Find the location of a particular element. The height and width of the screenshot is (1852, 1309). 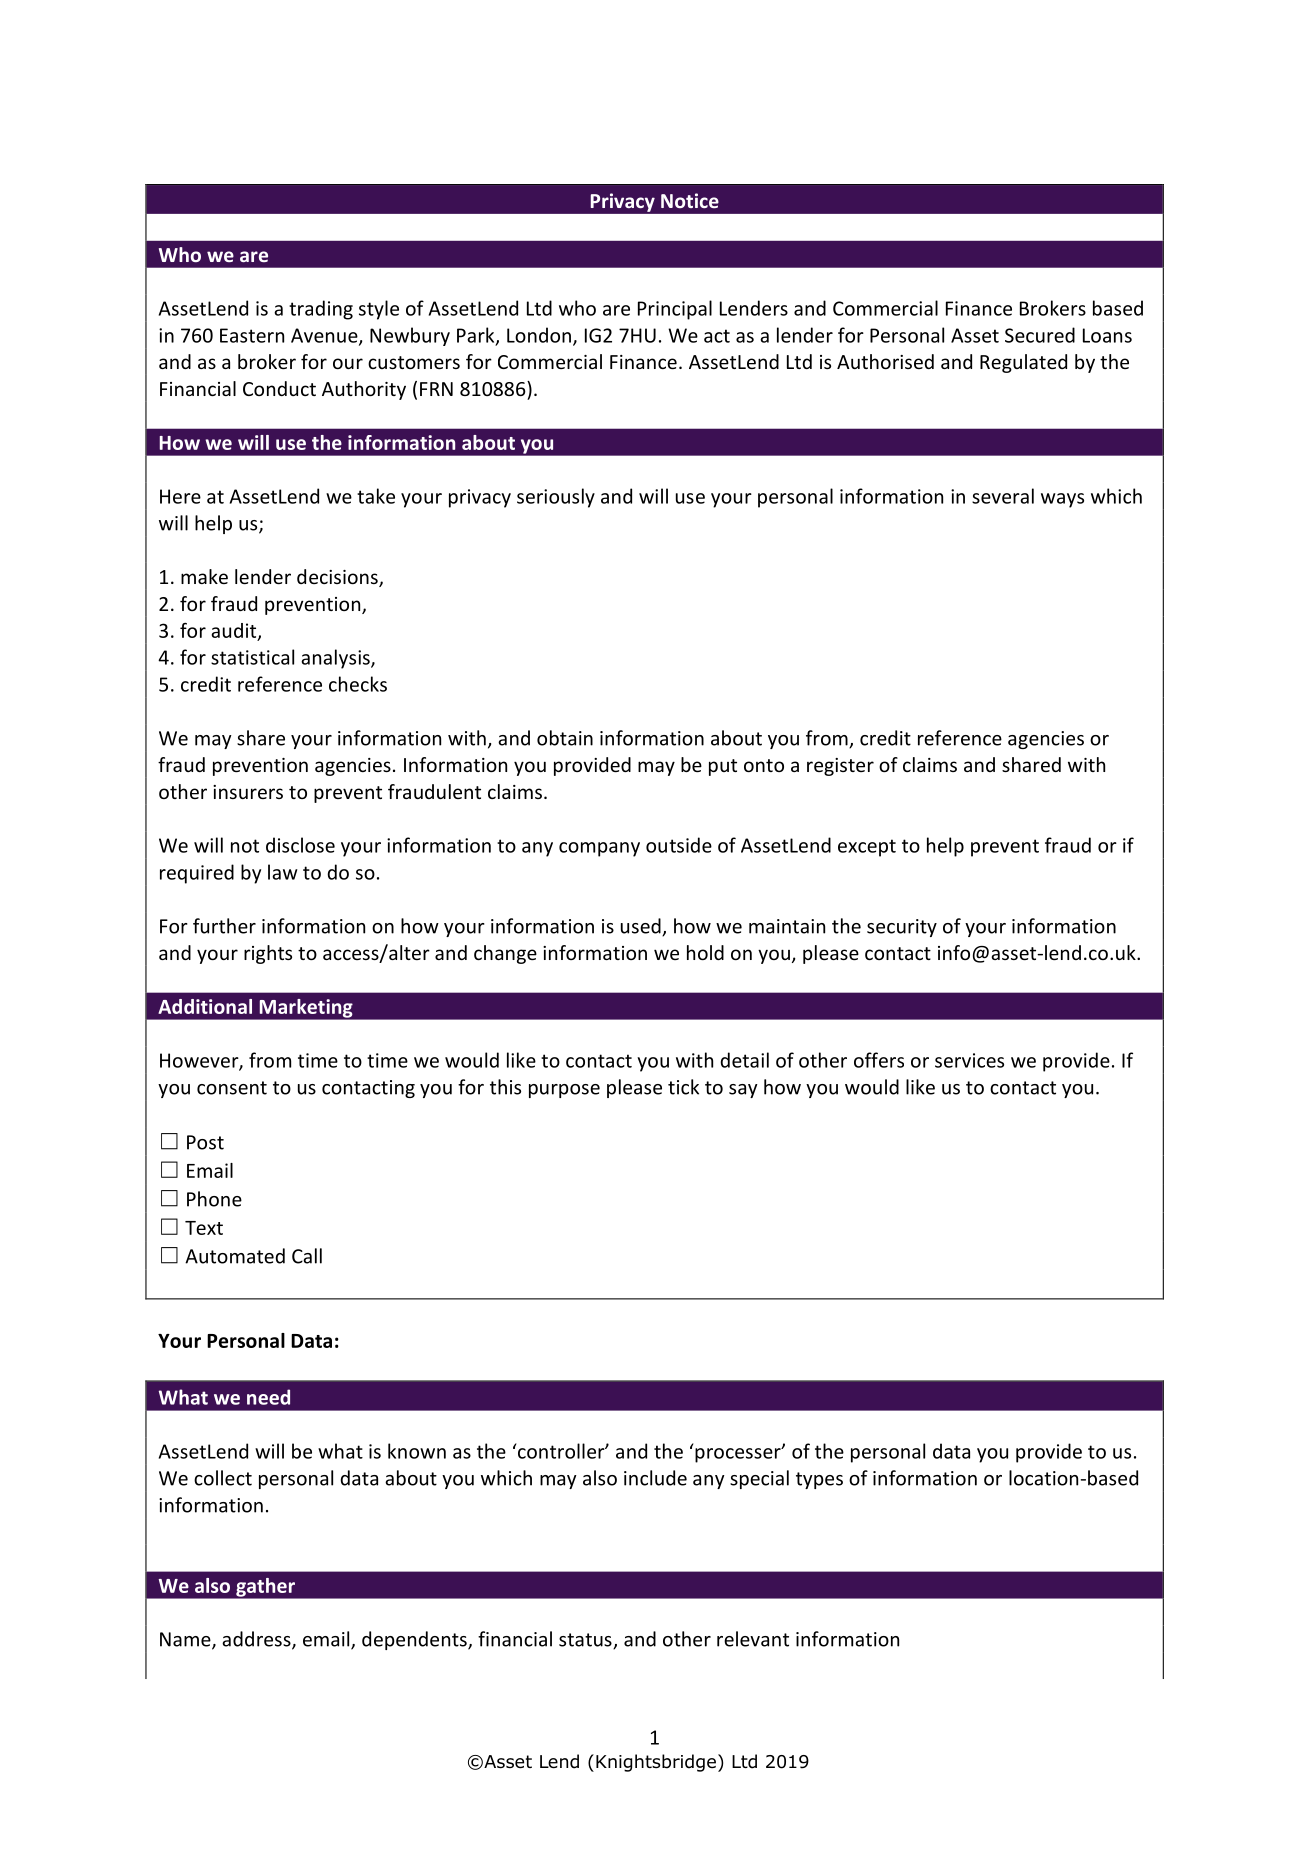

Secured is located at coordinates (1040, 335).
